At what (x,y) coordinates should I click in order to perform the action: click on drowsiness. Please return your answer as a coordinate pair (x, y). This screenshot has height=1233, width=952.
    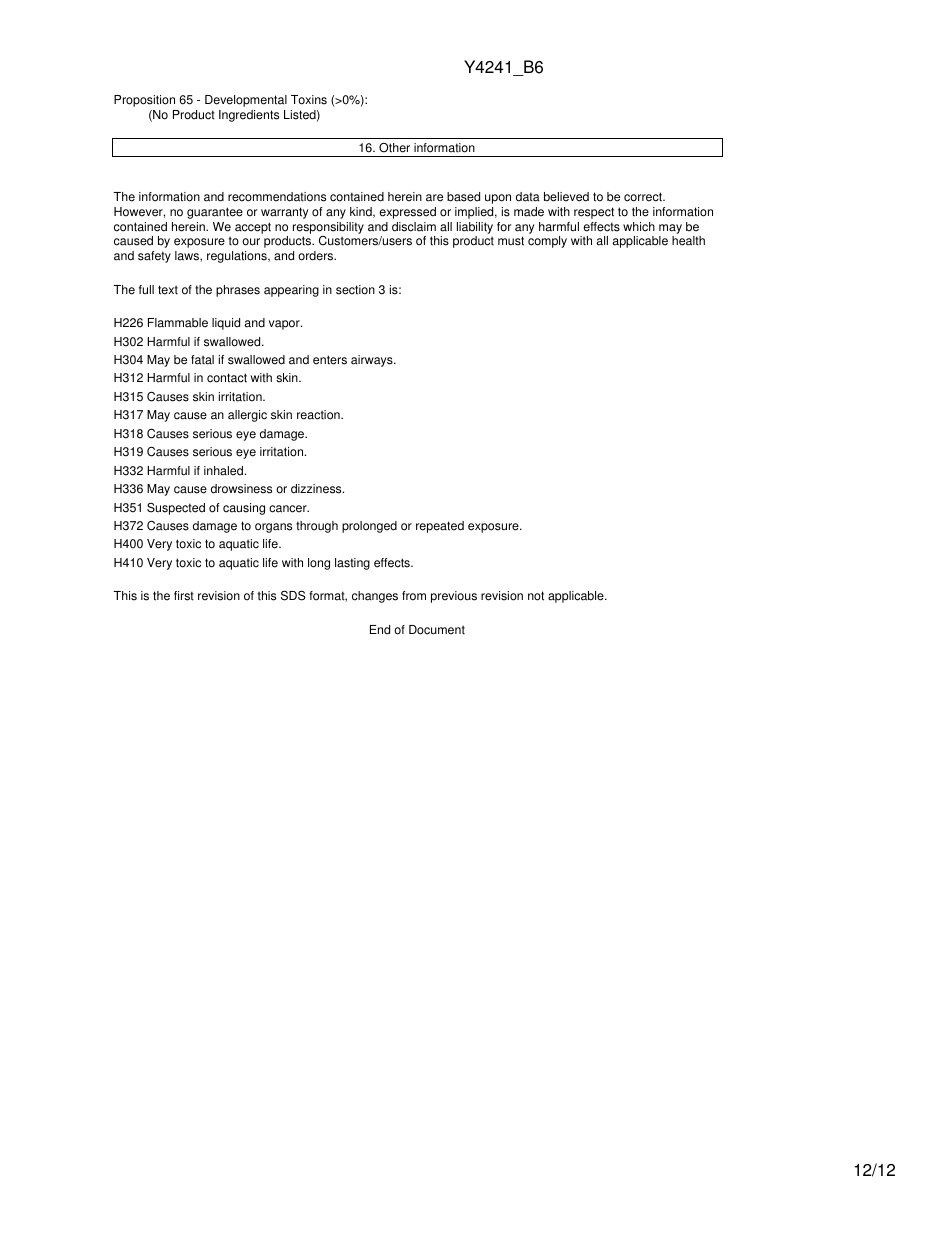
    Looking at the image, I should click on (241, 489).
